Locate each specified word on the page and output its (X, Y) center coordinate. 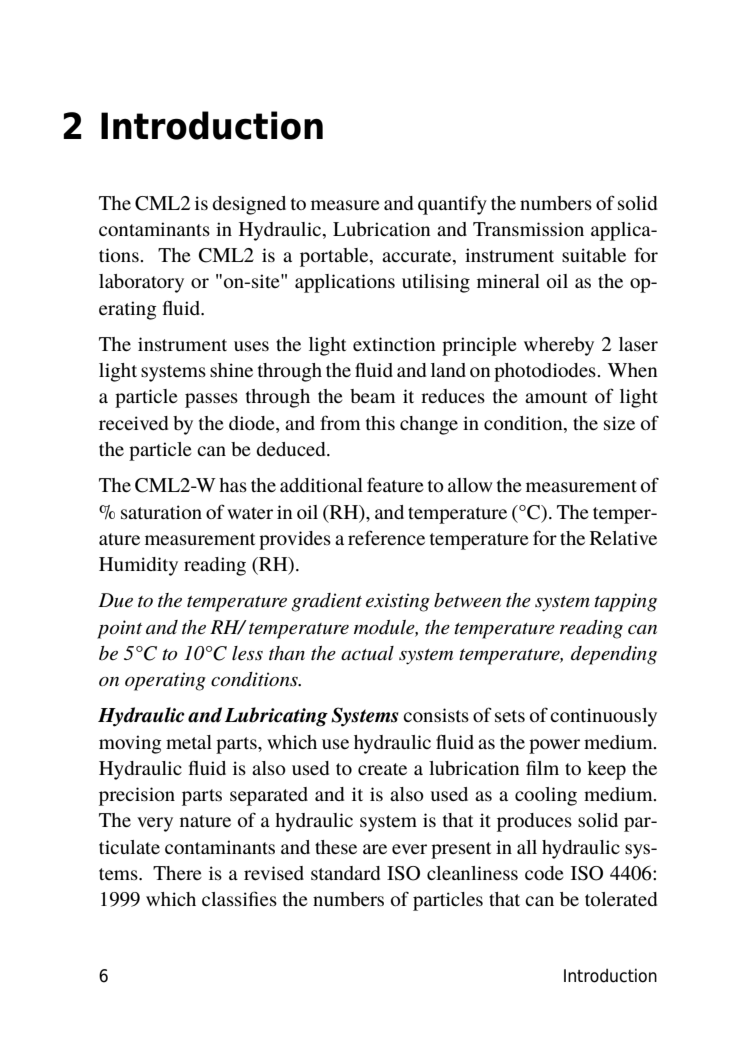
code (544, 873)
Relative (623, 538)
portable (335, 257)
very (155, 824)
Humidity (138, 566)
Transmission (528, 229)
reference (386, 537)
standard (345, 873)
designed (249, 205)
